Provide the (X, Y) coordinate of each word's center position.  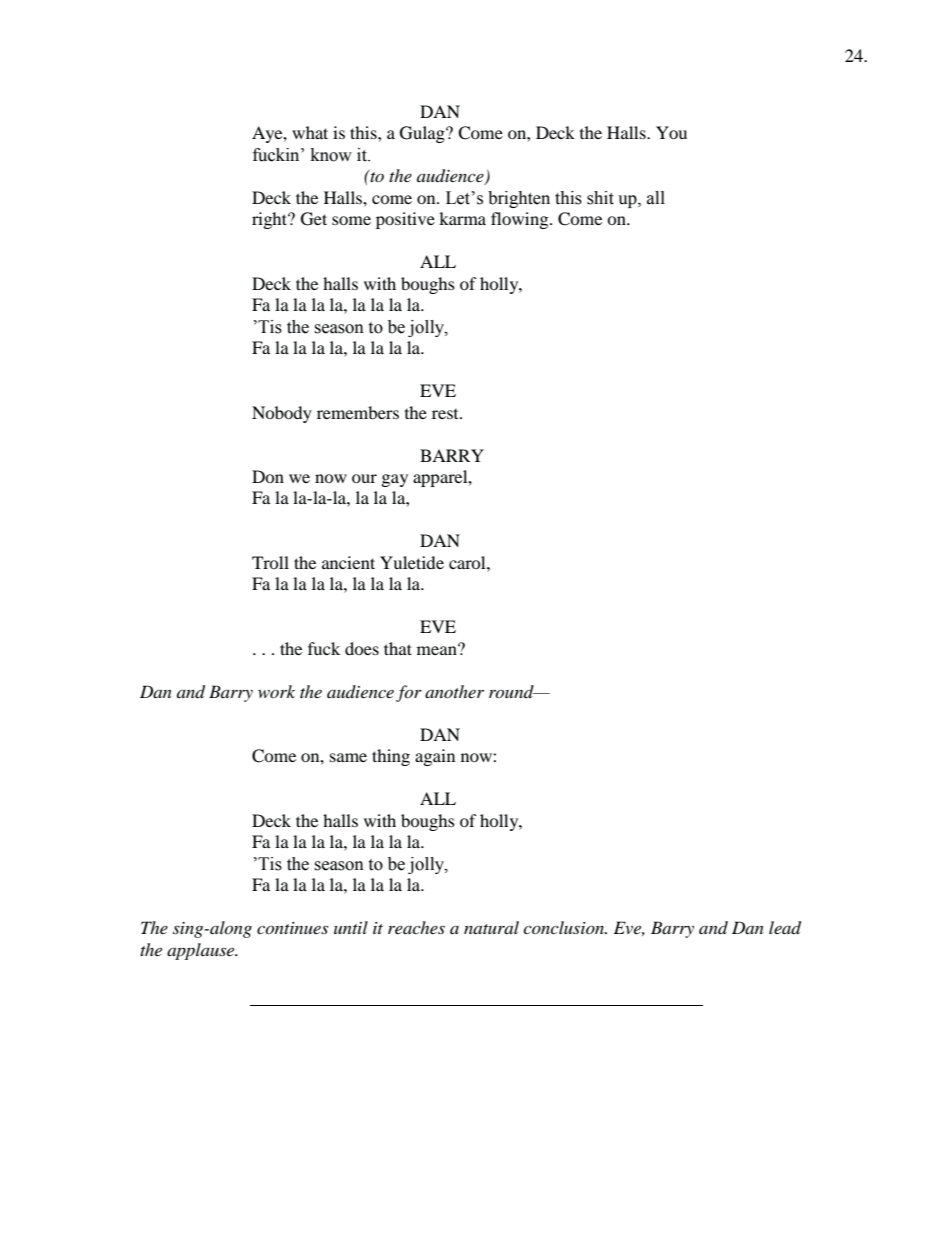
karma (462, 218)
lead (785, 928)
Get (314, 219)
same (348, 757)
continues (292, 928)
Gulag (423, 134)
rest (446, 414)
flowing (521, 220)
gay (395, 480)
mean (438, 649)
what (310, 132)
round (512, 692)
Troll (270, 562)
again (435, 757)
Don (268, 476)
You (671, 132)
